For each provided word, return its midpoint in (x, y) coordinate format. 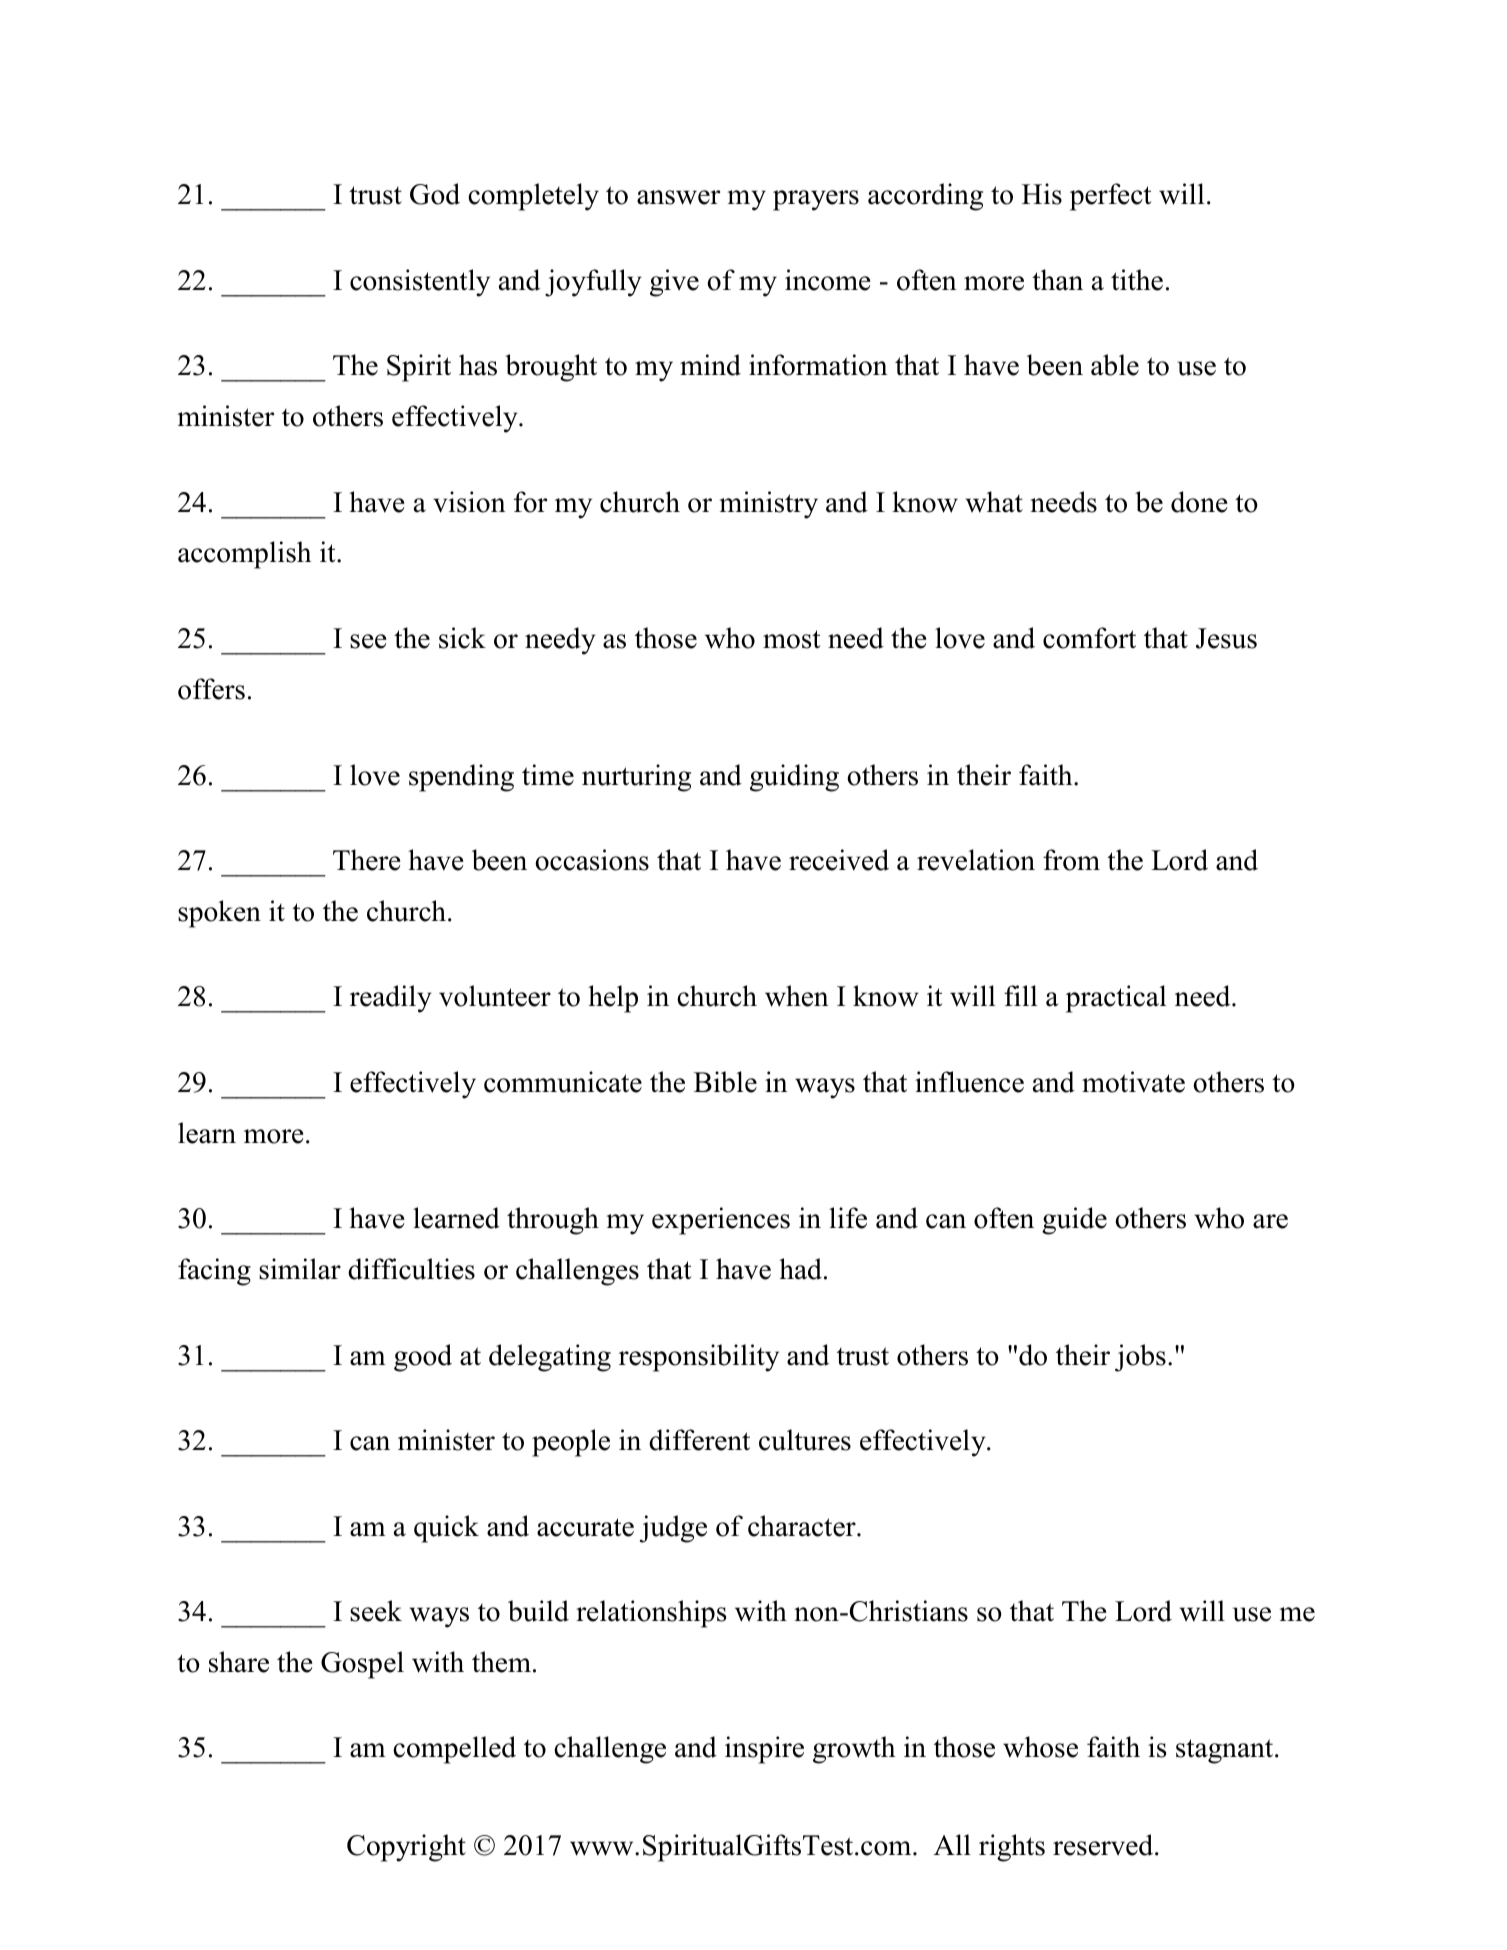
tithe (1137, 280)
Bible (725, 1082)
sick (462, 638)
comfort (1089, 638)
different (699, 1440)
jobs (1140, 1358)
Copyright (406, 1848)
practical (1116, 999)
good (423, 1358)
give (674, 283)
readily (391, 999)
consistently (420, 283)
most (792, 639)
